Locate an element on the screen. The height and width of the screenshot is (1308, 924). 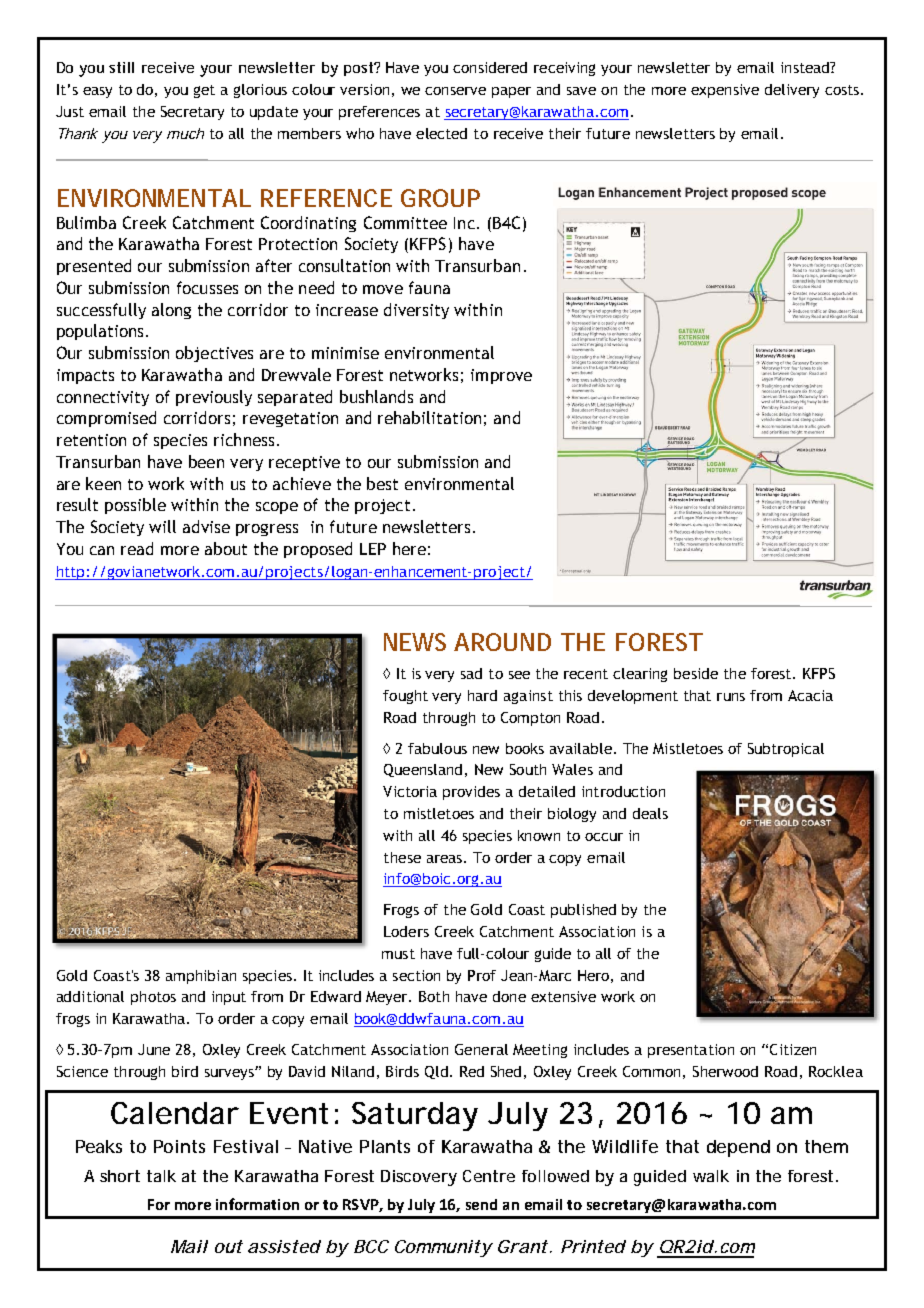
walk is located at coordinates (711, 1176).
